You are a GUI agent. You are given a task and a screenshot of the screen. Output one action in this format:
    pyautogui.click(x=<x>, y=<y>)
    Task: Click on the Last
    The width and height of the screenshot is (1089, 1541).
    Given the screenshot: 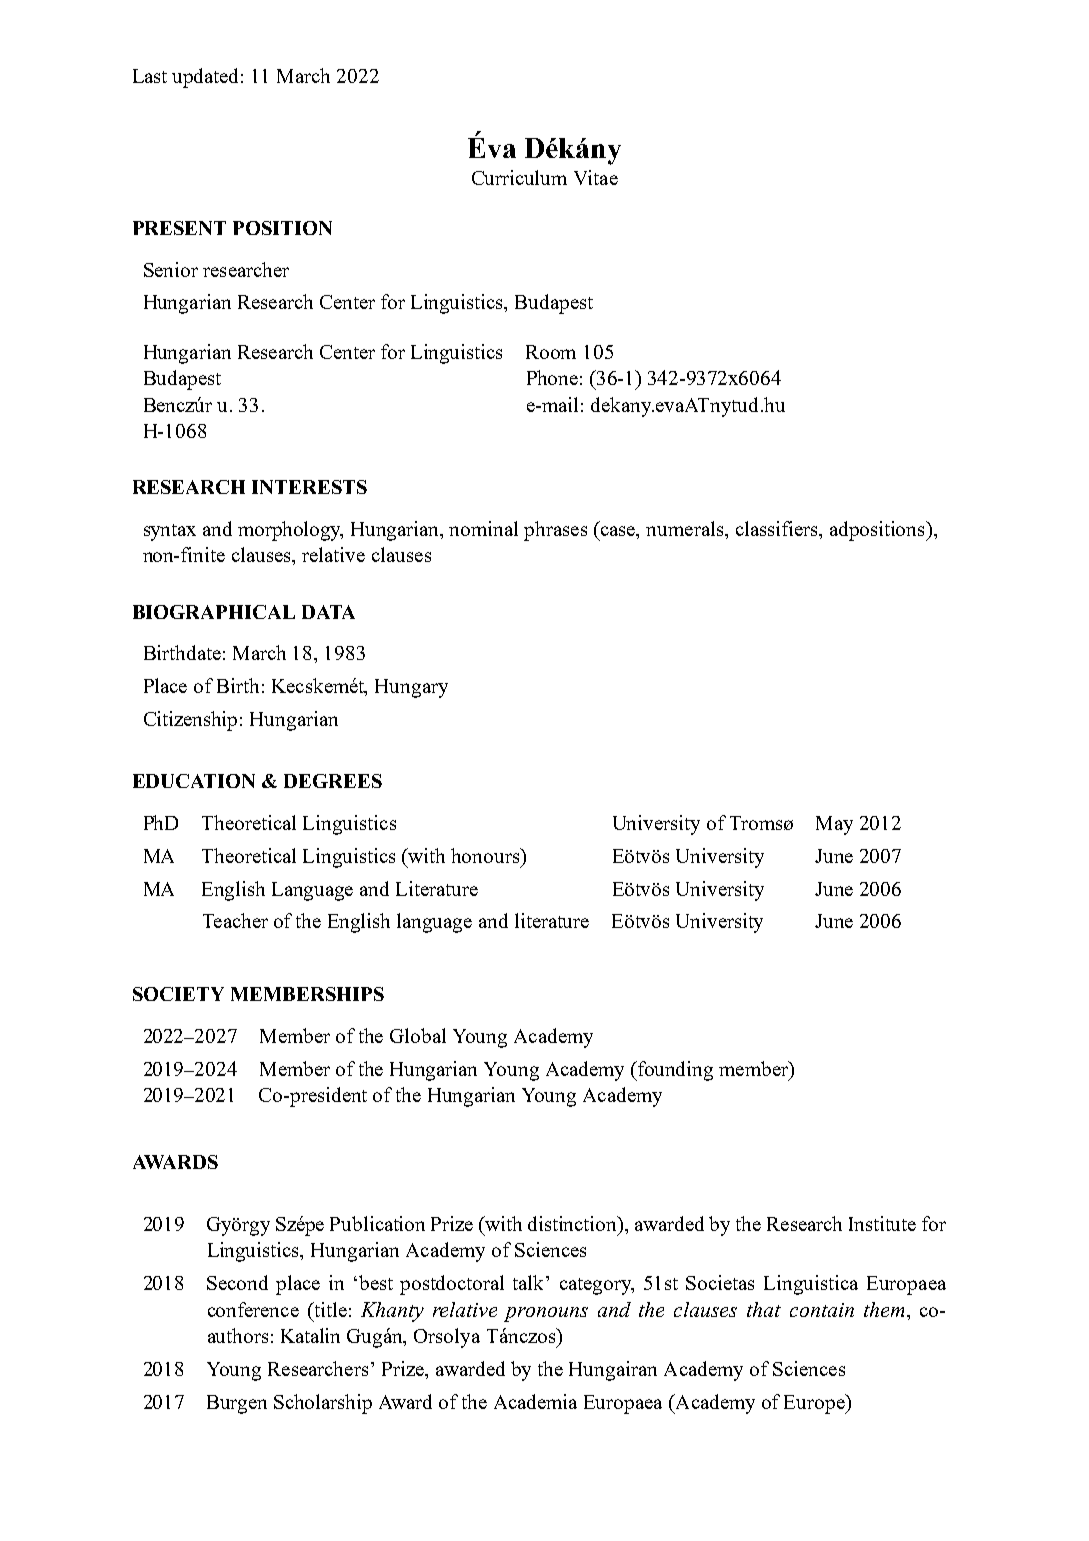 What is the action you would take?
    pyautogui.click(x=150, y=76)
